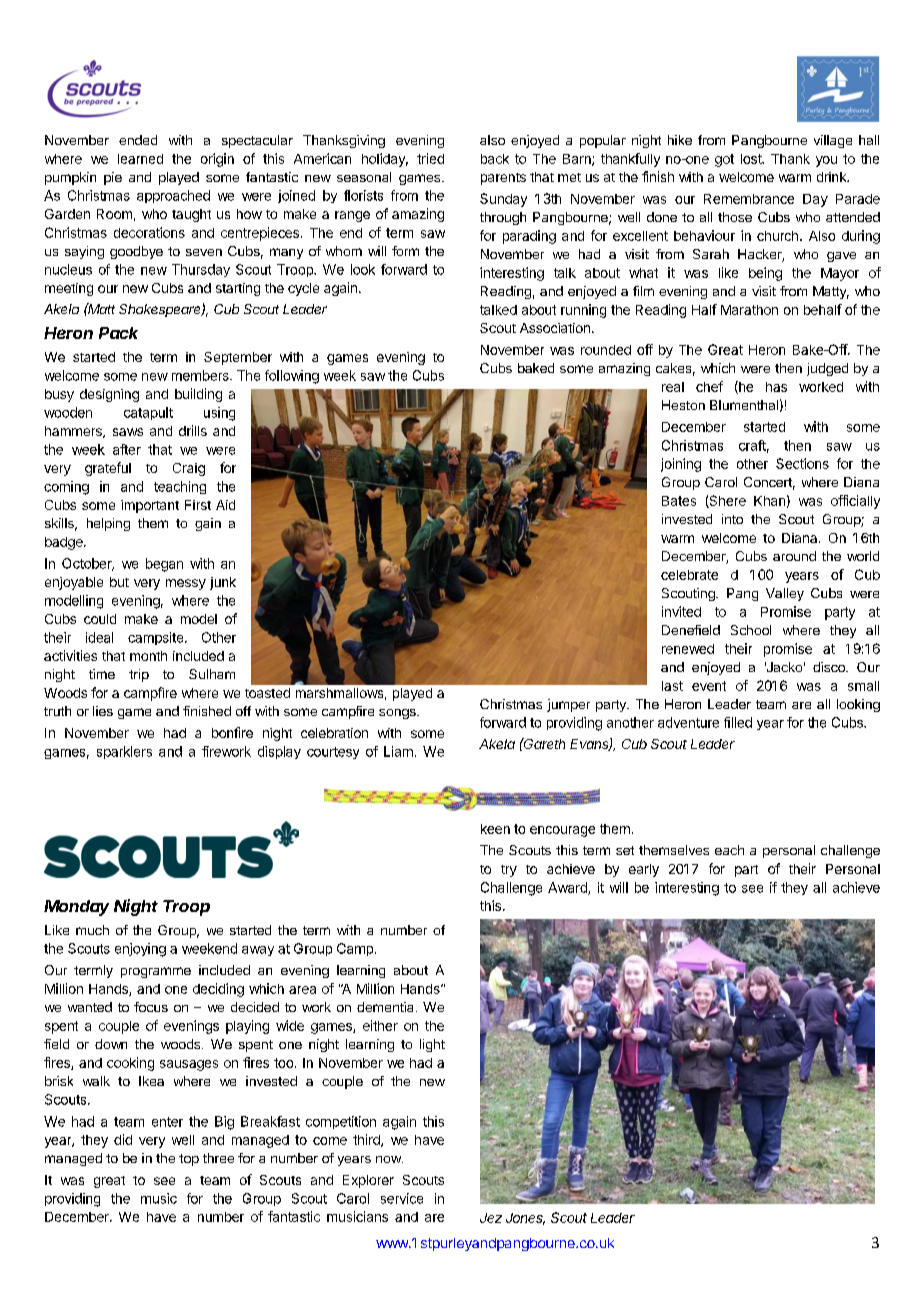 The width and height of the image is (924, 1308). I want to click on event, so click(709, 686).
